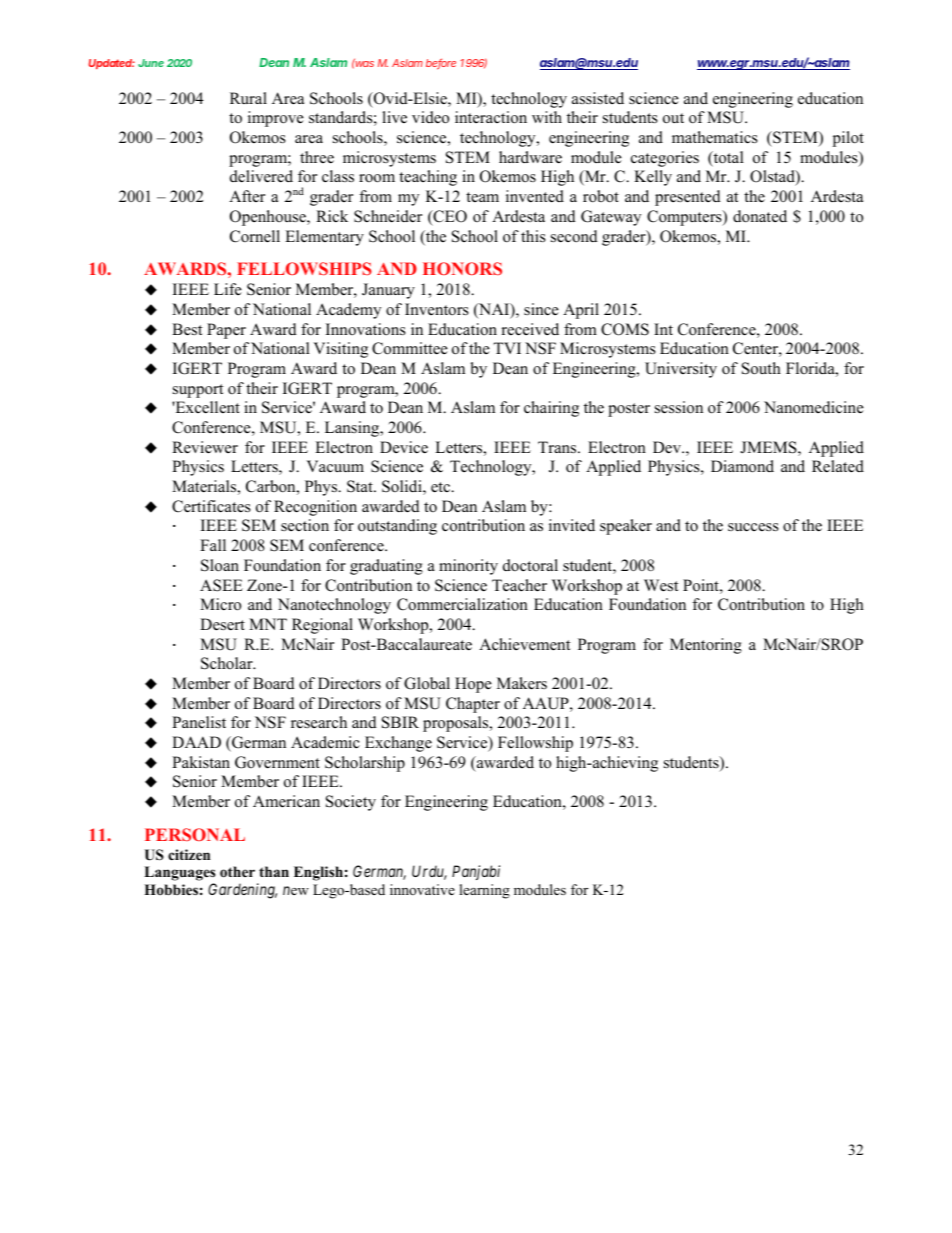 This page has width=952, height=1233. What do you see at coordinates (248, 98) in the page?
I see `Rural` at bounding box center [248, 98].
